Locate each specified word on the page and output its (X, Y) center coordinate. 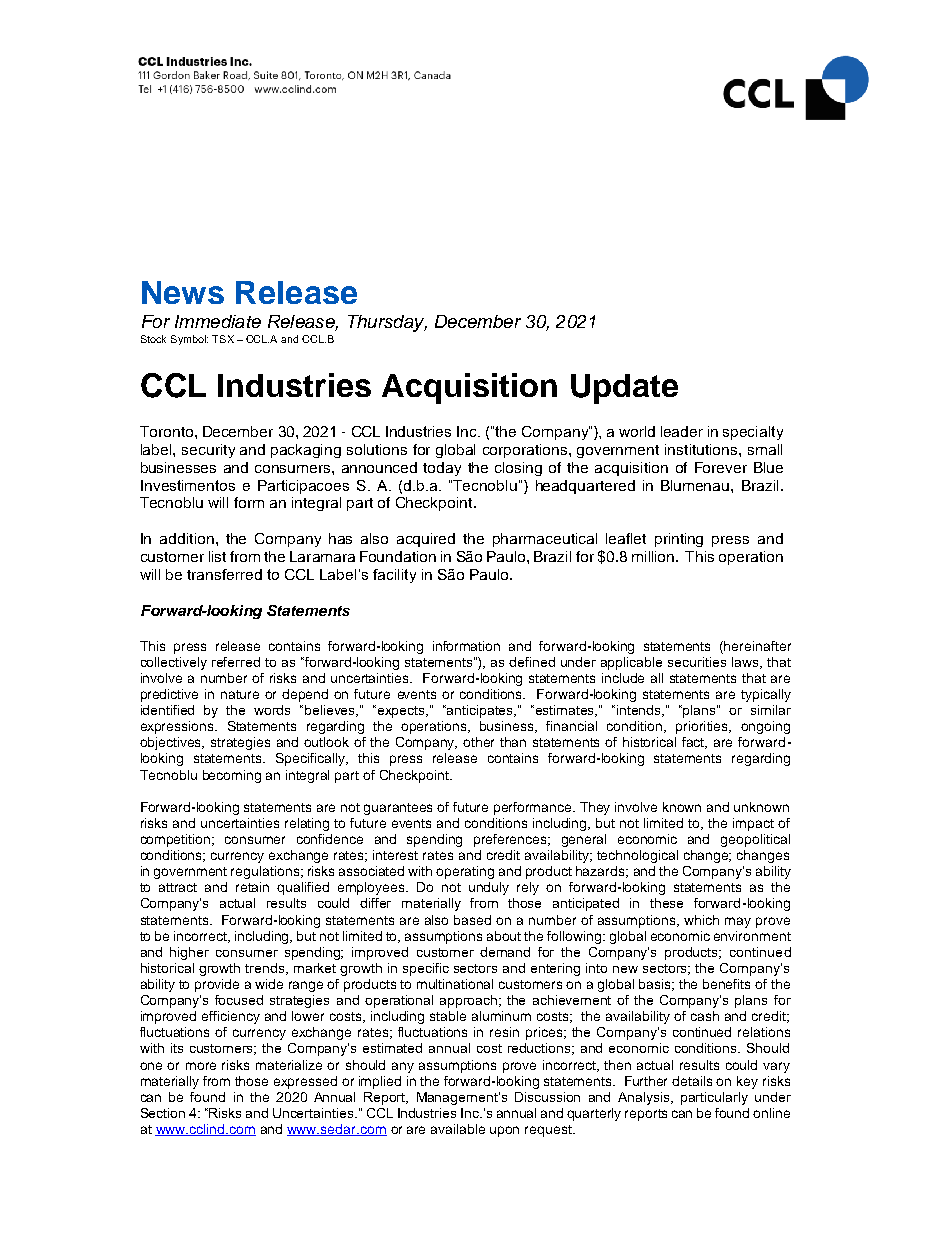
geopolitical (755, 840)
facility (394, 576)
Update (624, 389)
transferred (224, 574)
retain (252, 887)
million (654, 556)
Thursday (387, 323)
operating (465, 872)
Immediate (218, 321)
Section (163, 1113)
